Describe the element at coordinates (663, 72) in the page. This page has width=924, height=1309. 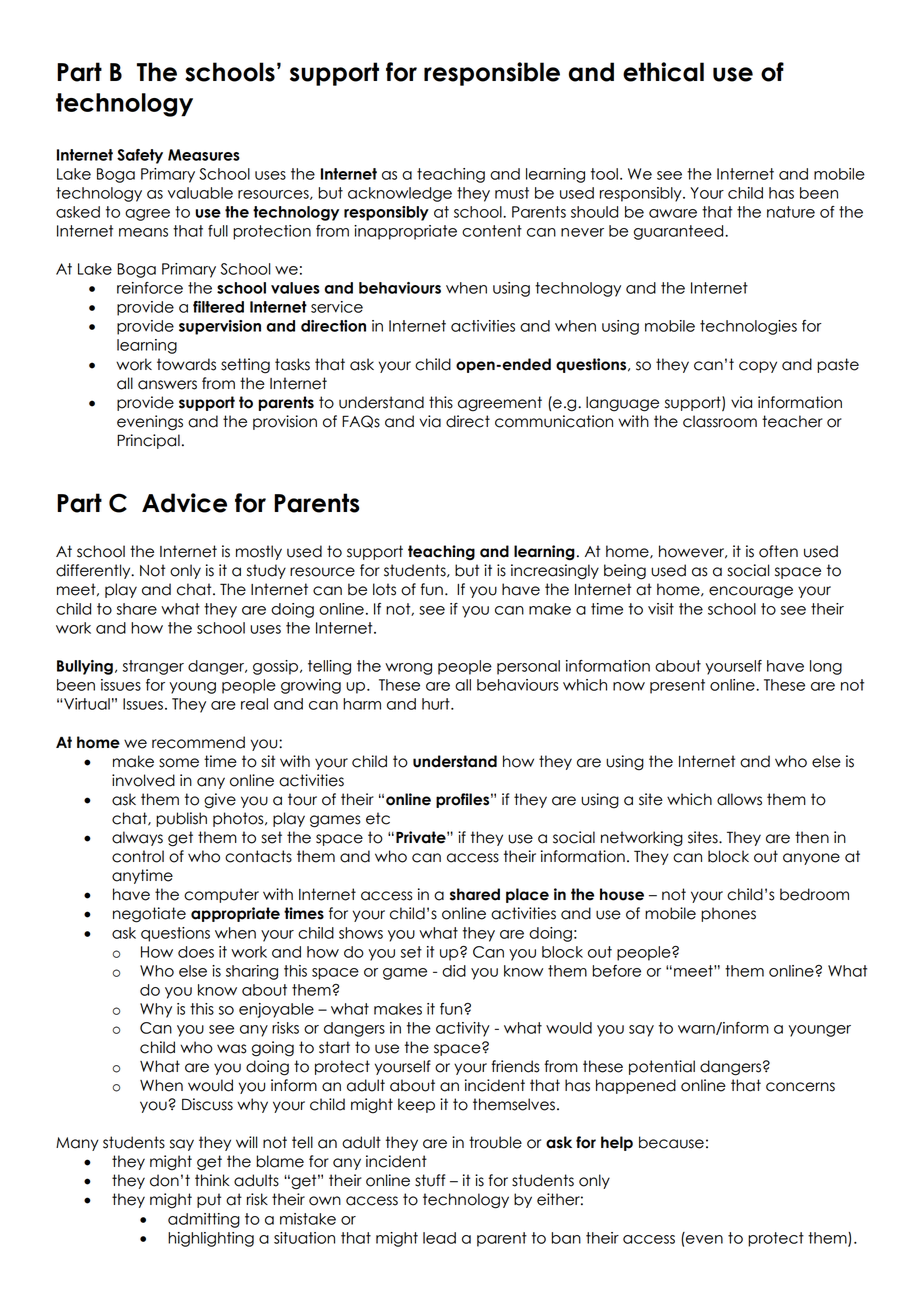
I see `ethical` at that location.
